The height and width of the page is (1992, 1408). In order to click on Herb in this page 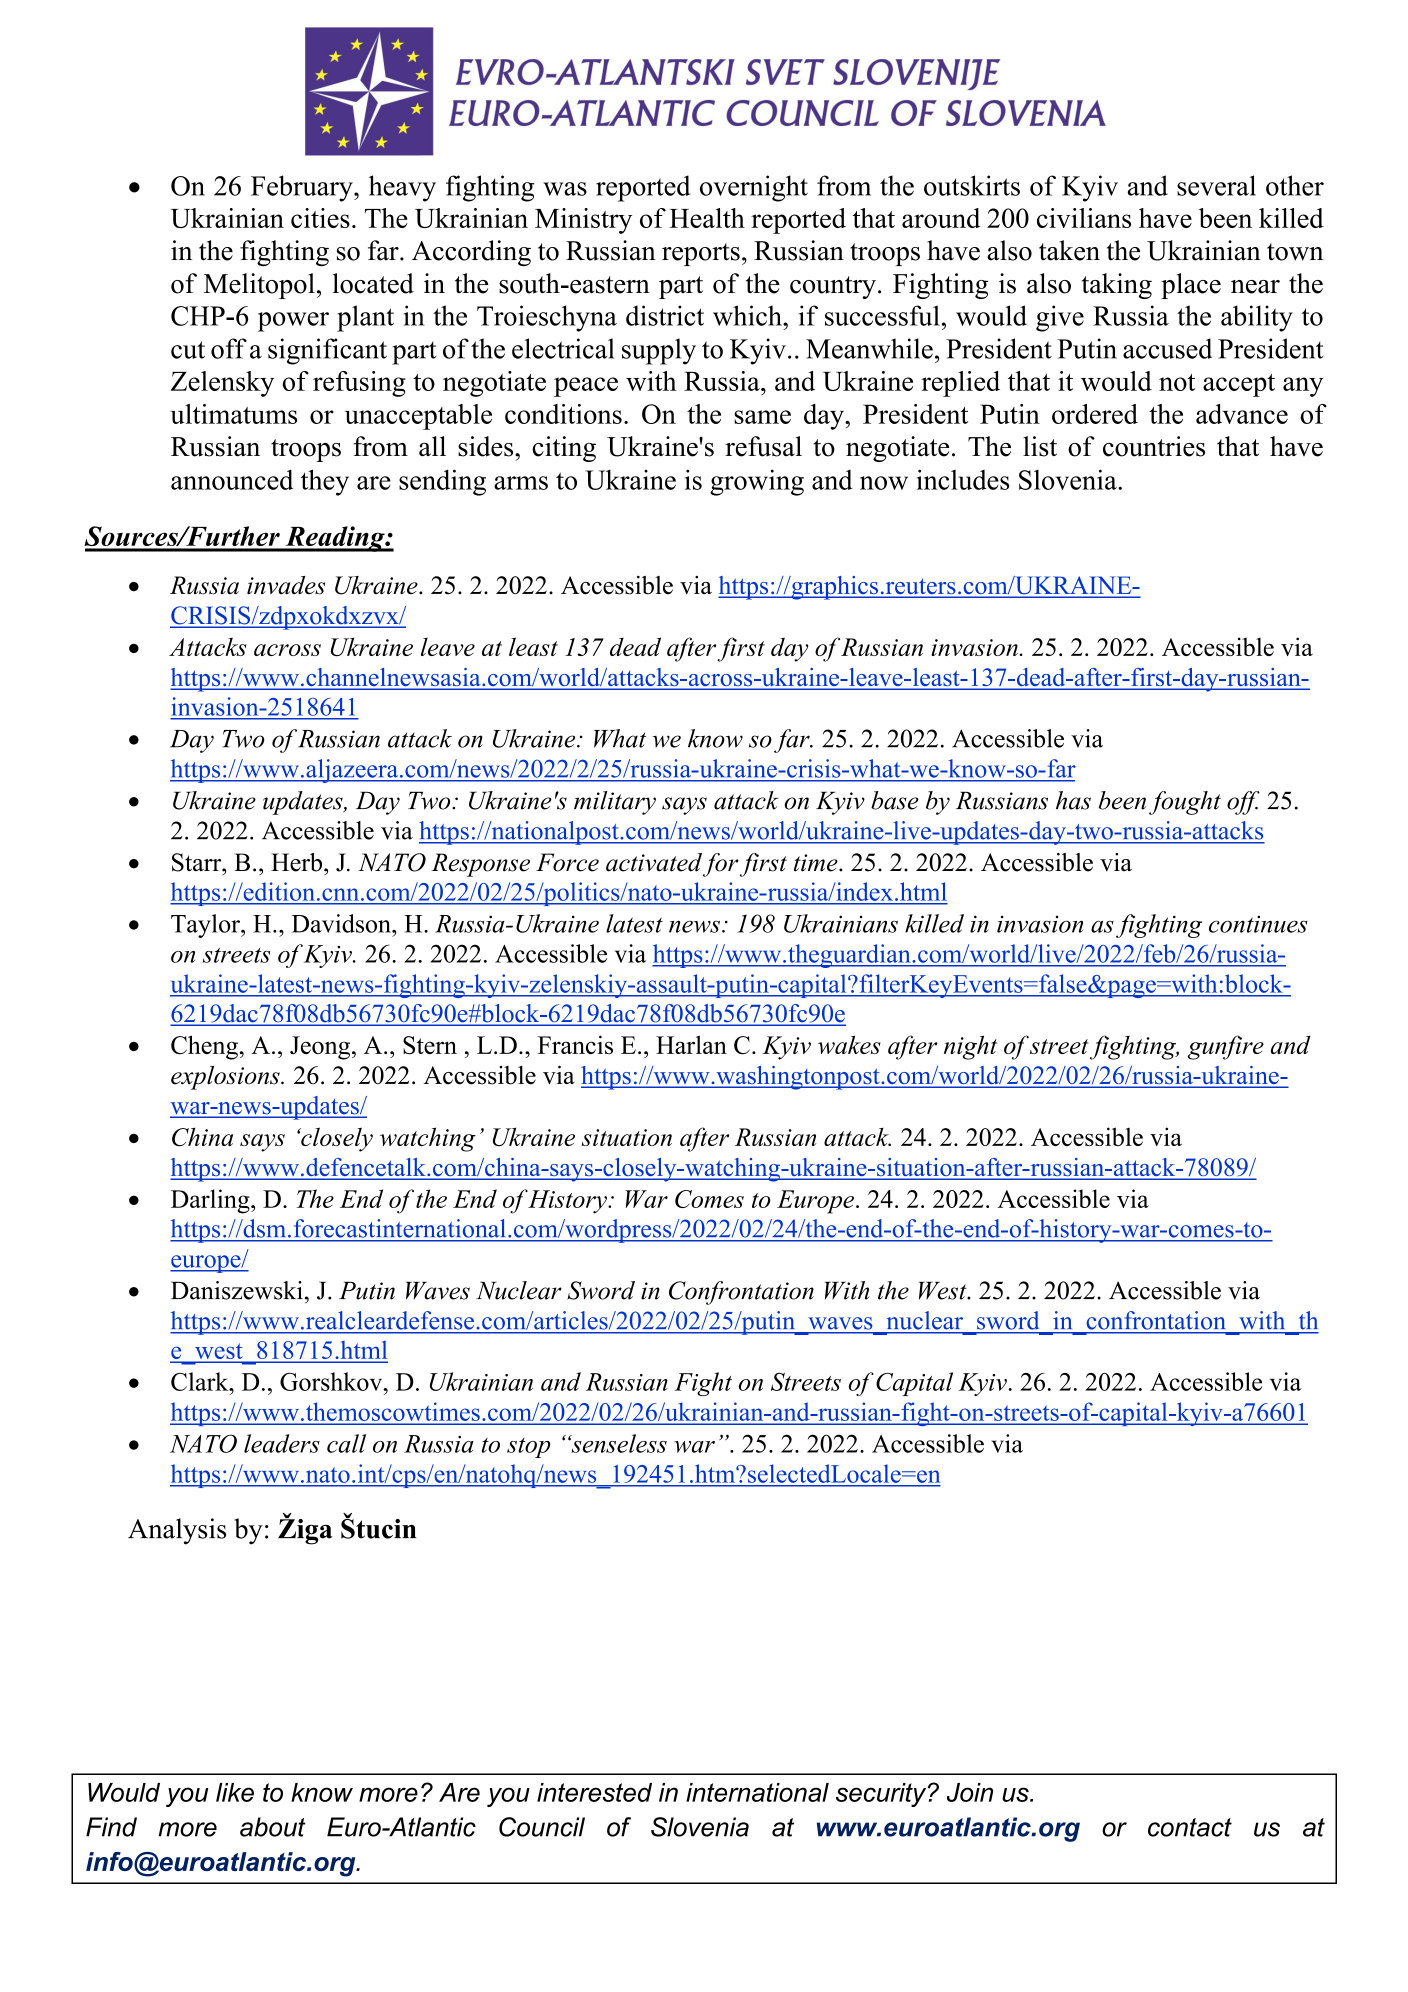, I will do `click(298, 862)`.
